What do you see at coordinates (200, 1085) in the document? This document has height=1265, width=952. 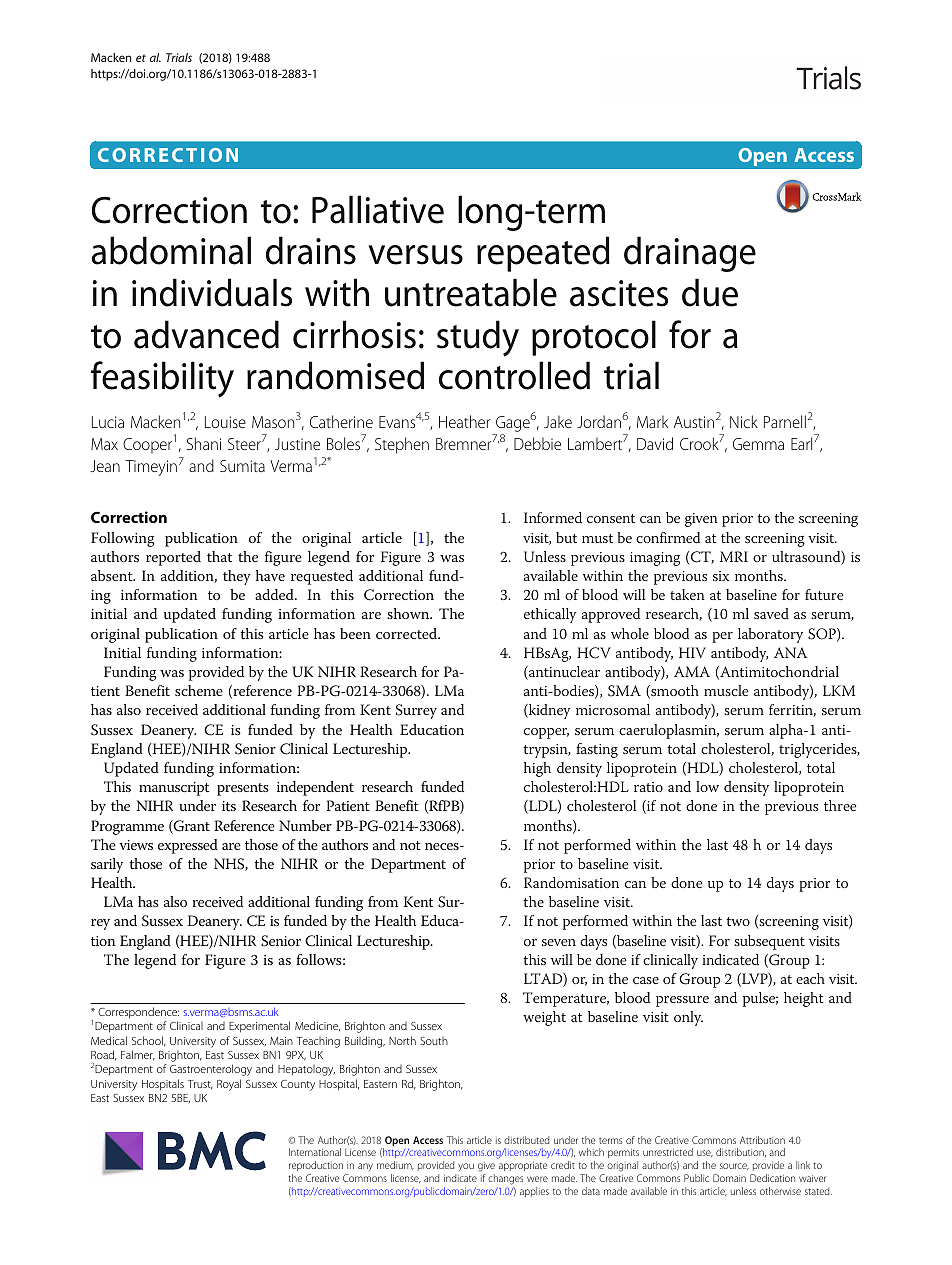 I see `Trust` at bounding box center [200, 1085].
